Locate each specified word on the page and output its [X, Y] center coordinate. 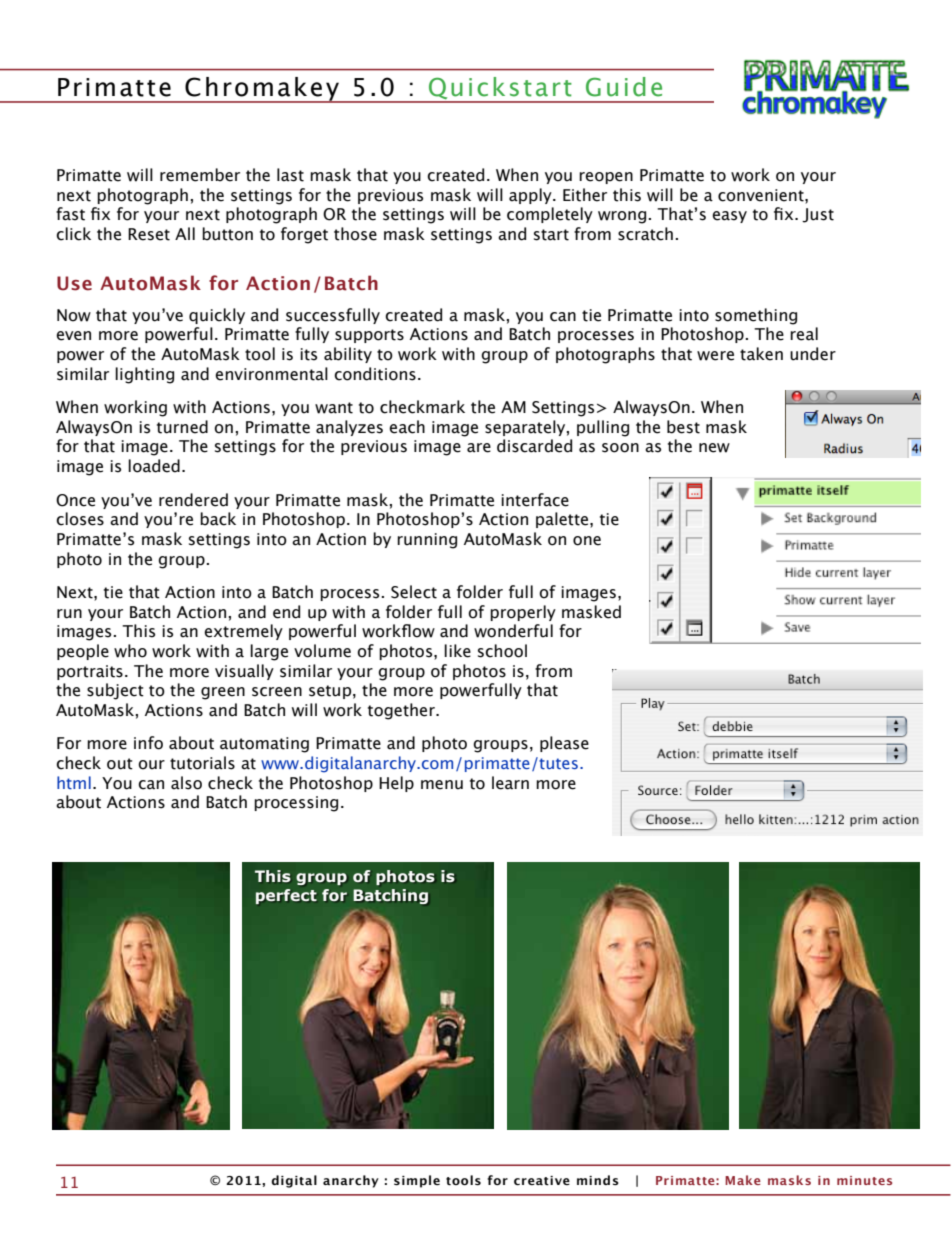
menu [442, 785]
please [564, 744]
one [587, 541]
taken [761, 354]
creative [542, 1181]
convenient [762, 195]
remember [200, 175]
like [457, 651]
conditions [375, 374]
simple [417, 1181]
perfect [286, 896]
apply [531, 196]
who [130, 651]
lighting [144, 375]
